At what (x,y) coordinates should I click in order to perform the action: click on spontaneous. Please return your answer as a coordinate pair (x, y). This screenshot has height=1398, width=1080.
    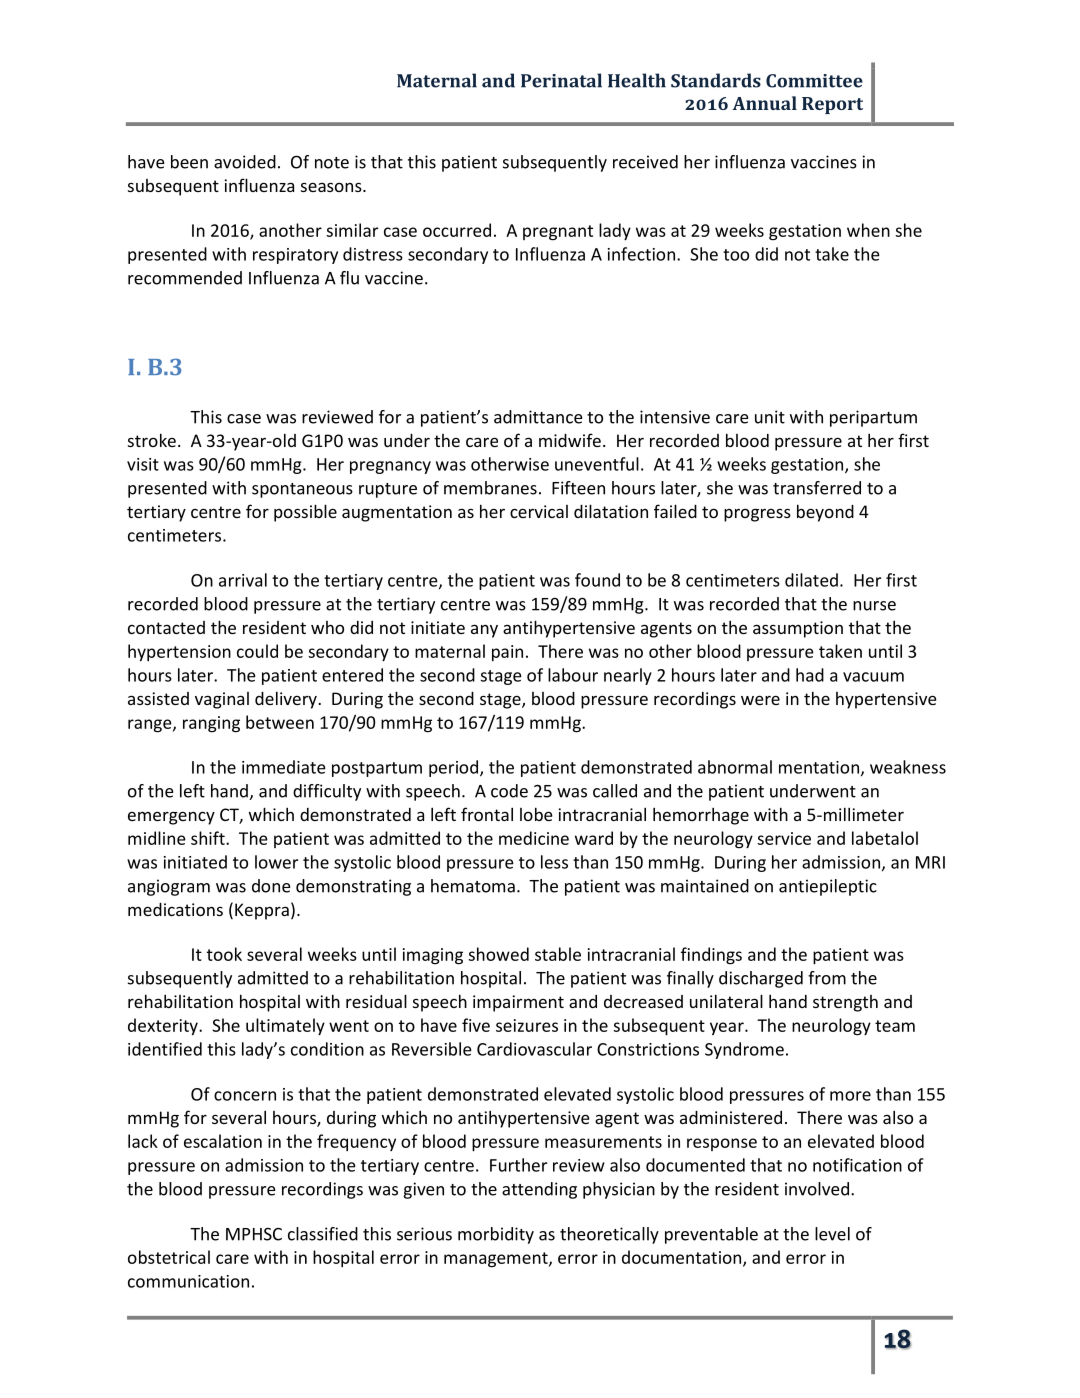
    Looking at the image, I should click on (302, 490).
